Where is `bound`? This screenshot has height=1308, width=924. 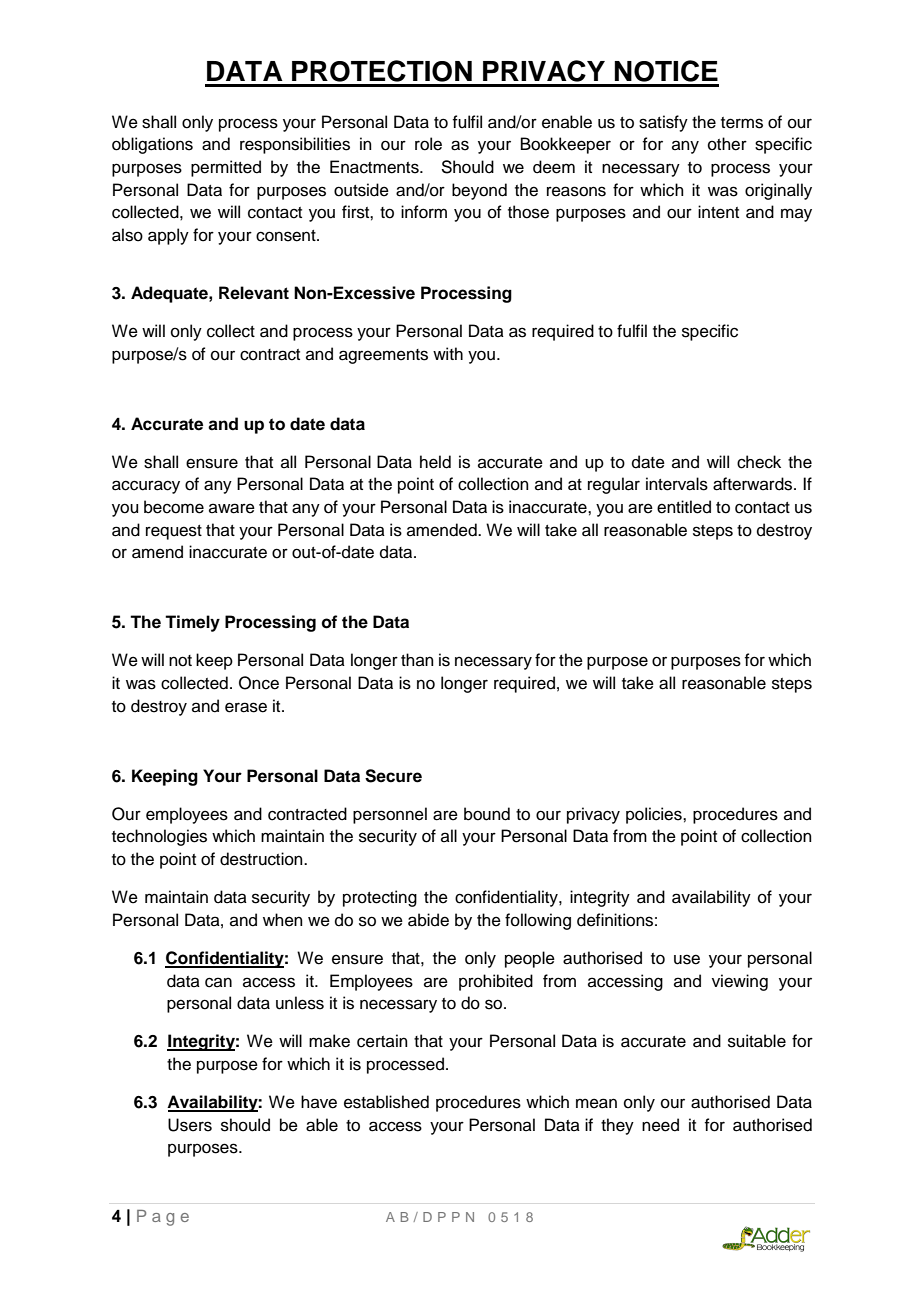 bound is located at coordinates (487, 814).
